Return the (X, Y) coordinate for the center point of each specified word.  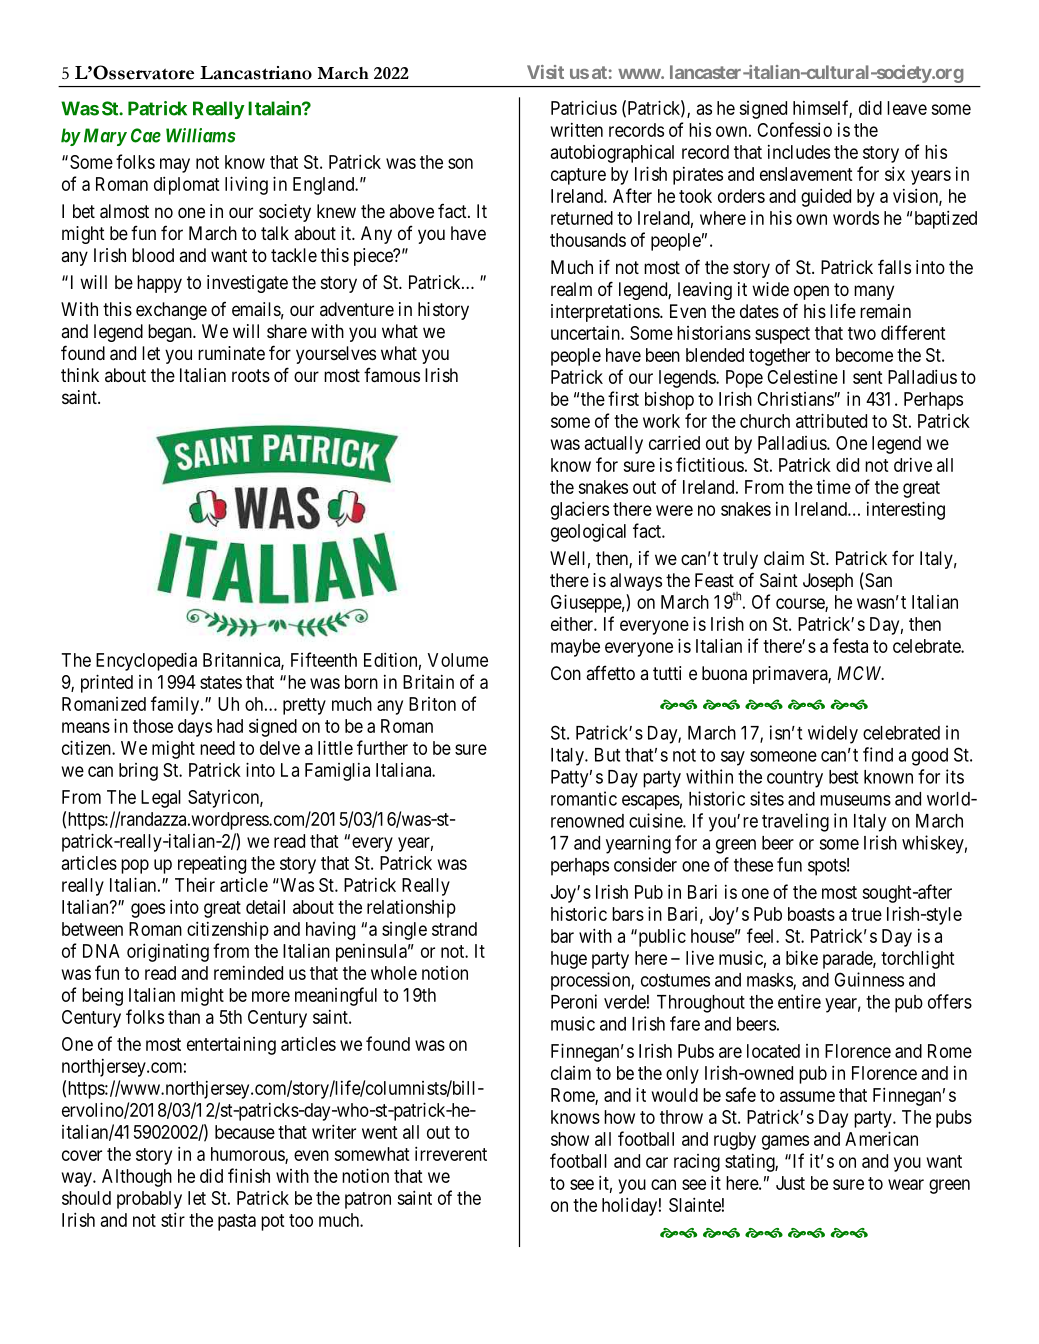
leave (907, 108)
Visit (545, 72)
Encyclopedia (146, 661)
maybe (575, 648)
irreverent (451, 1153)
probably (149, 1200)
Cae (146, 135)
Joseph (828, 582)
